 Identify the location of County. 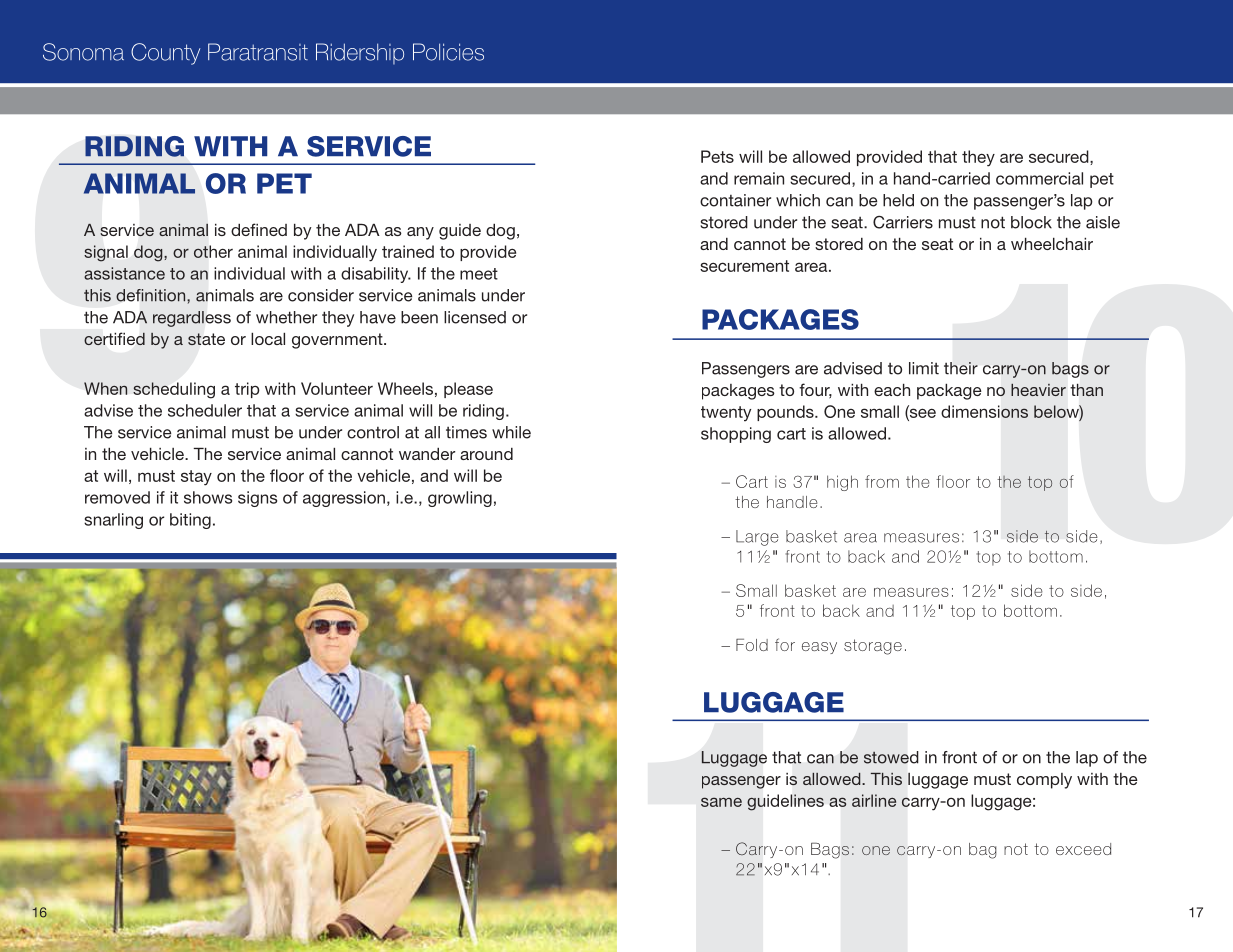
(165, 54).
